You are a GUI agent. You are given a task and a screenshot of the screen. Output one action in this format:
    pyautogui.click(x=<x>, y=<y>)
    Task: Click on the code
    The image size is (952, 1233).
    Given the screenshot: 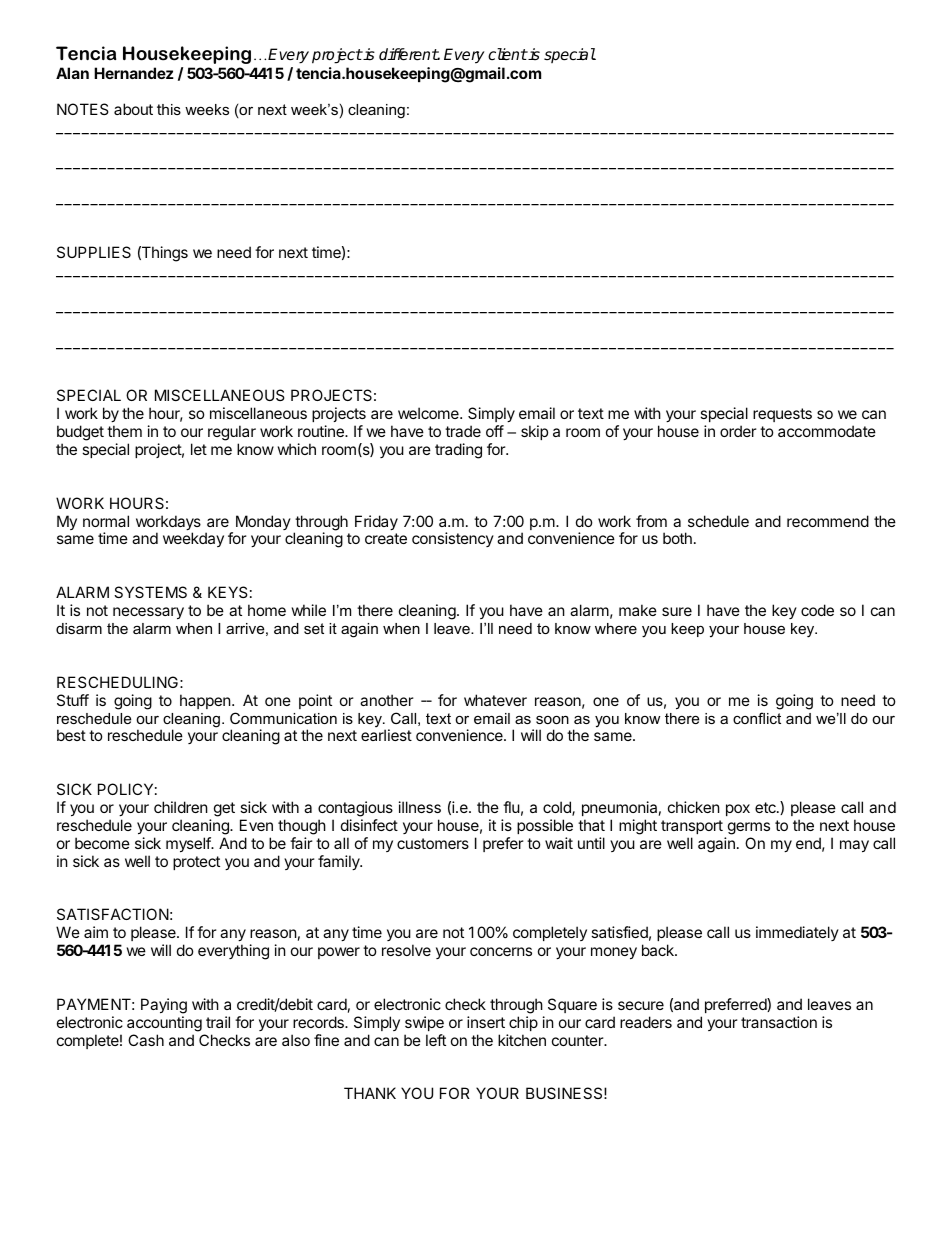 What is the action you would take?
    pyautogui.click(x=817, y=610)
